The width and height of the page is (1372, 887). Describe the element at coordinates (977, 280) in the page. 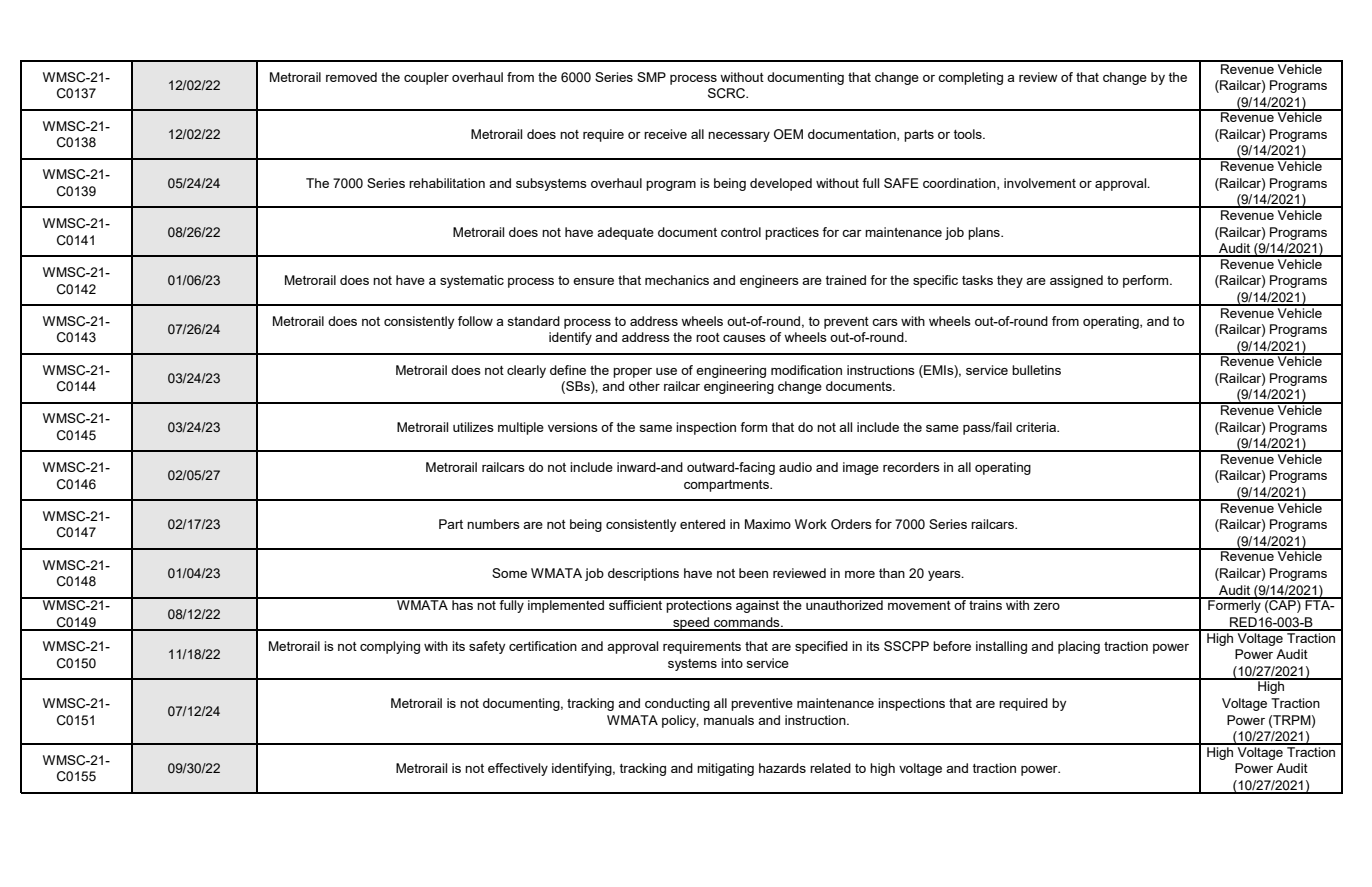

I see `tasks` at that location.
